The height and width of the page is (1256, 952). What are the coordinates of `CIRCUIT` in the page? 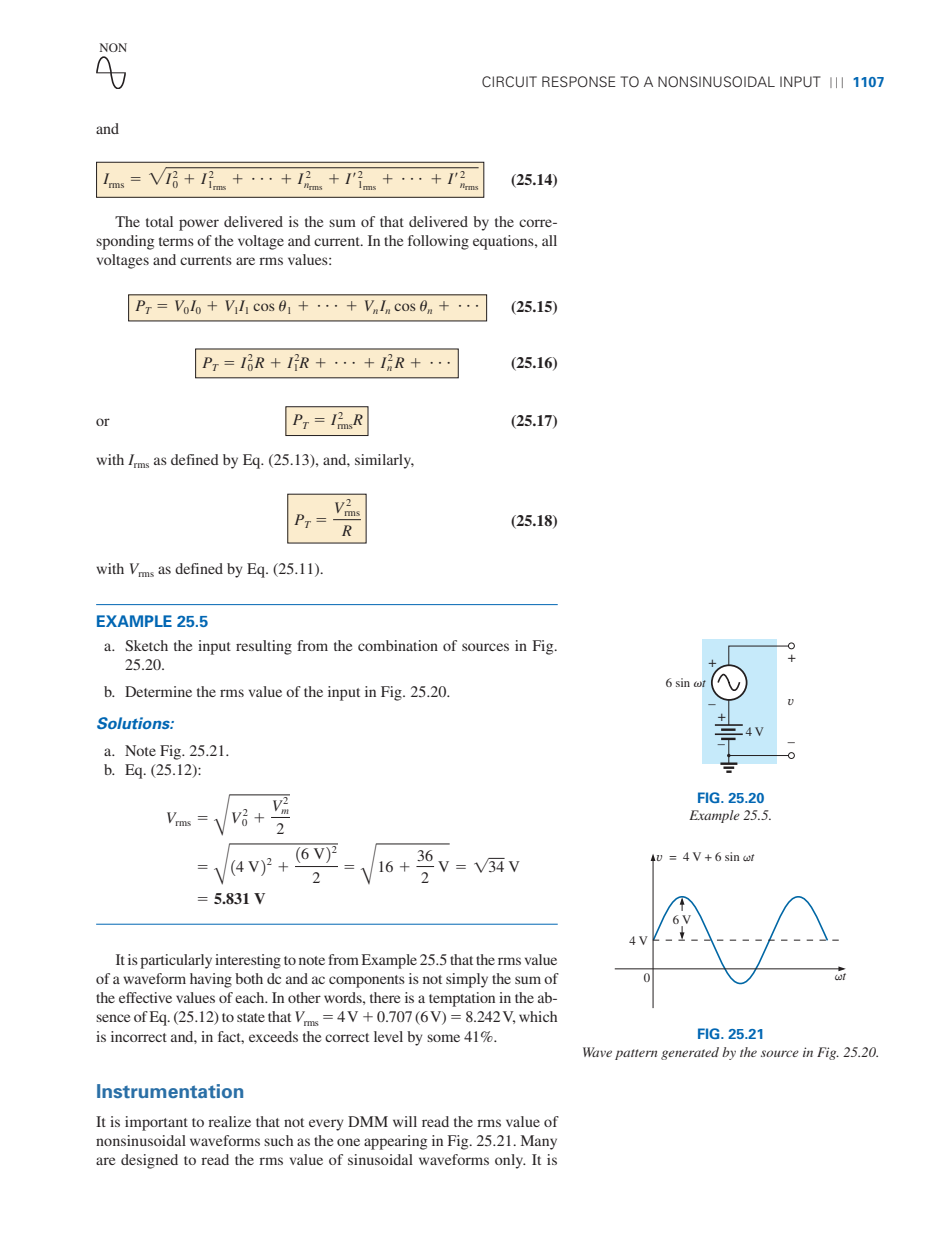 It's located at (509, 81).
